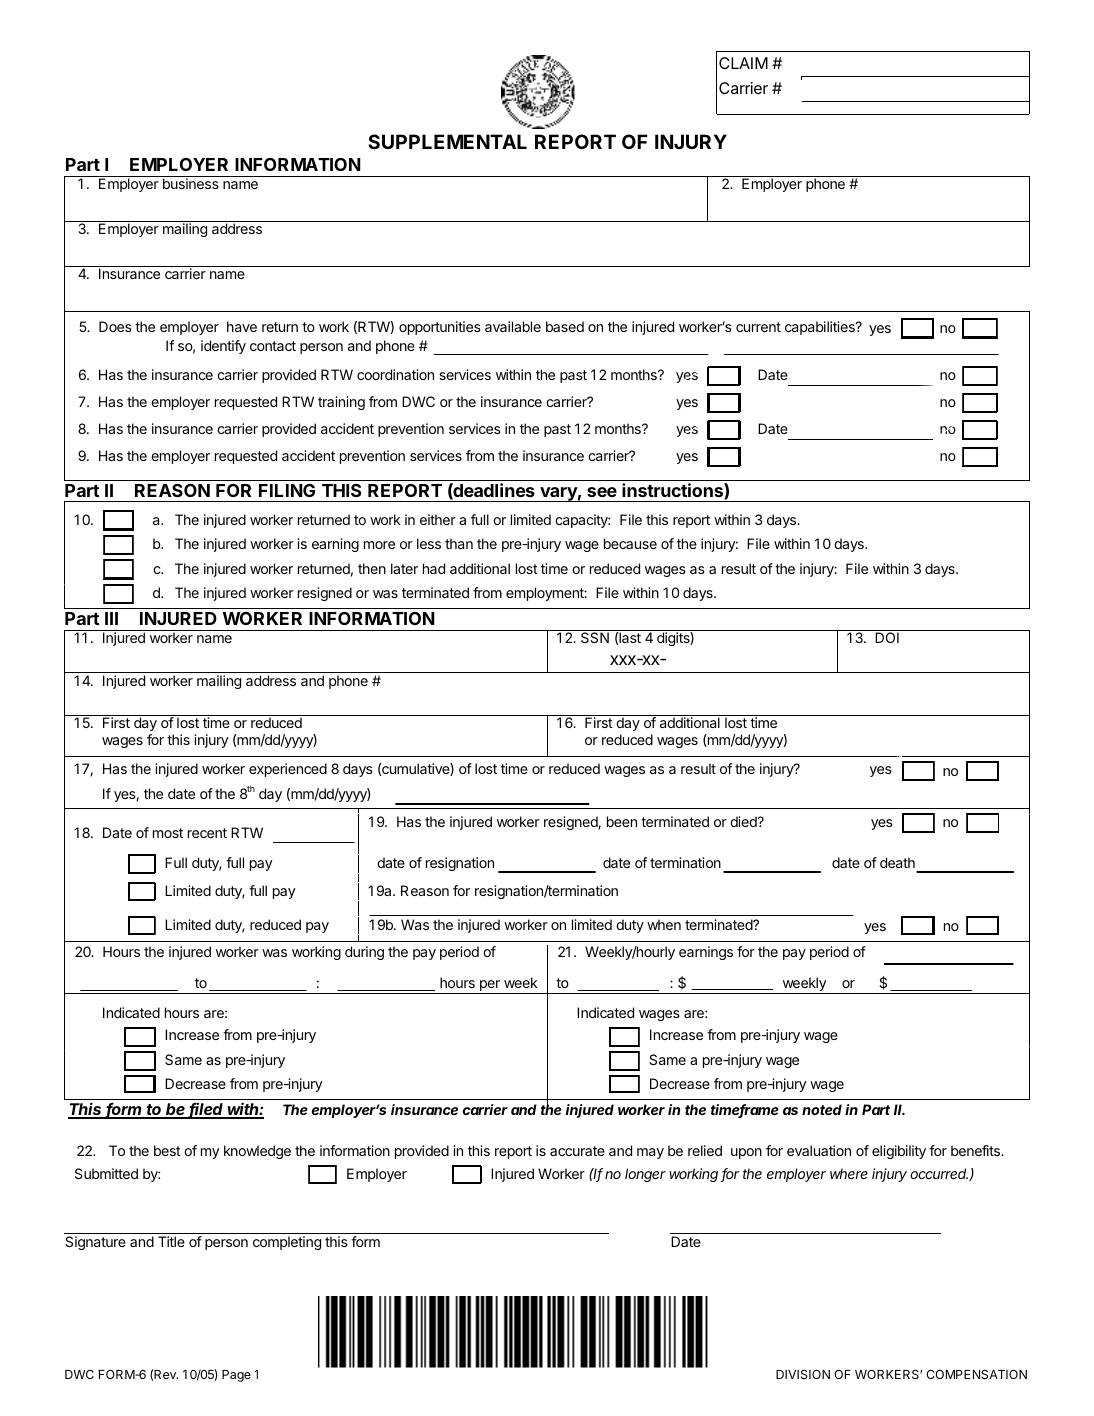  What do you see at coordinates (595, 637) in the image?
I see `SSN` at bounding box center [595, 637].
